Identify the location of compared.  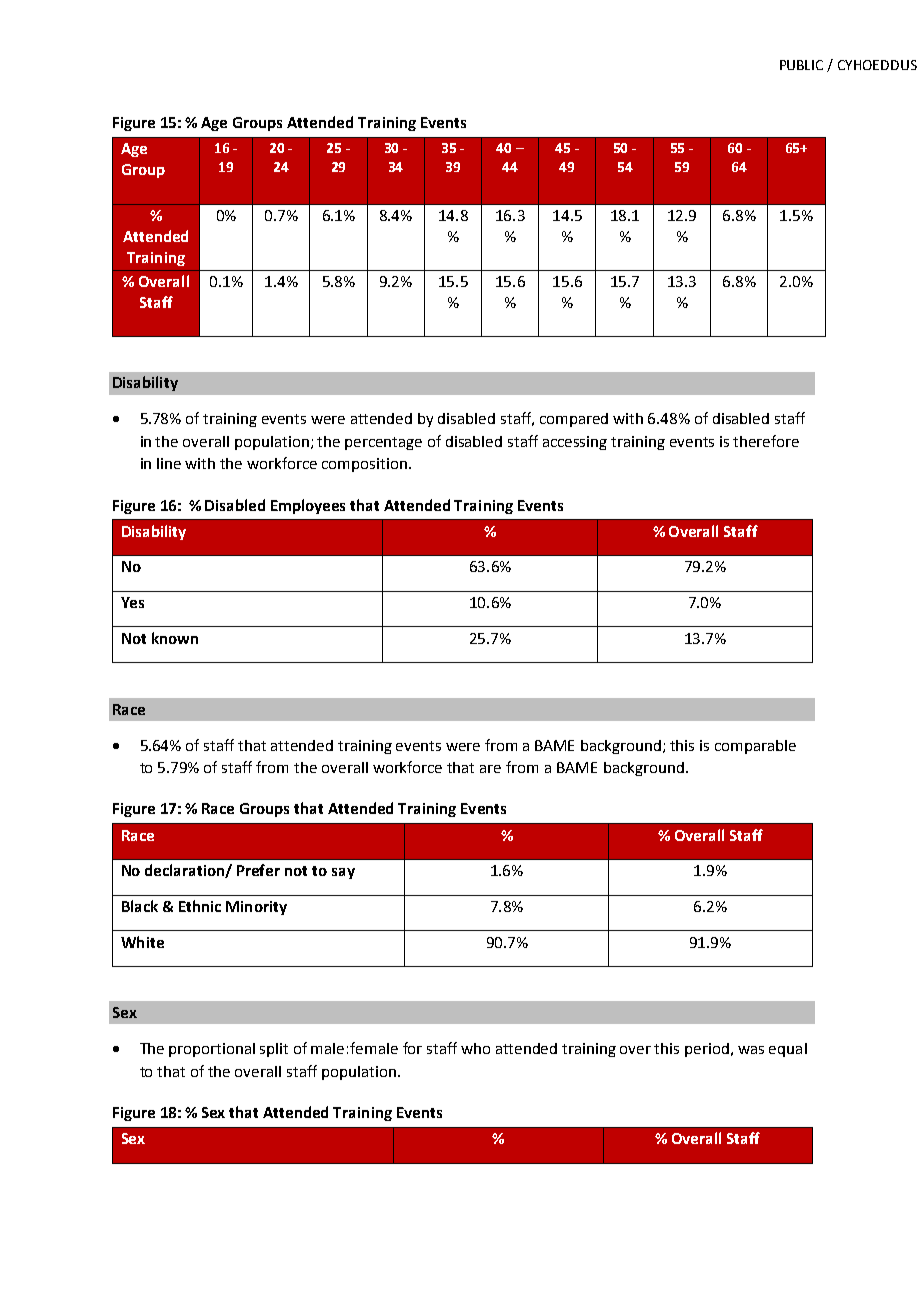
(574, 420).
